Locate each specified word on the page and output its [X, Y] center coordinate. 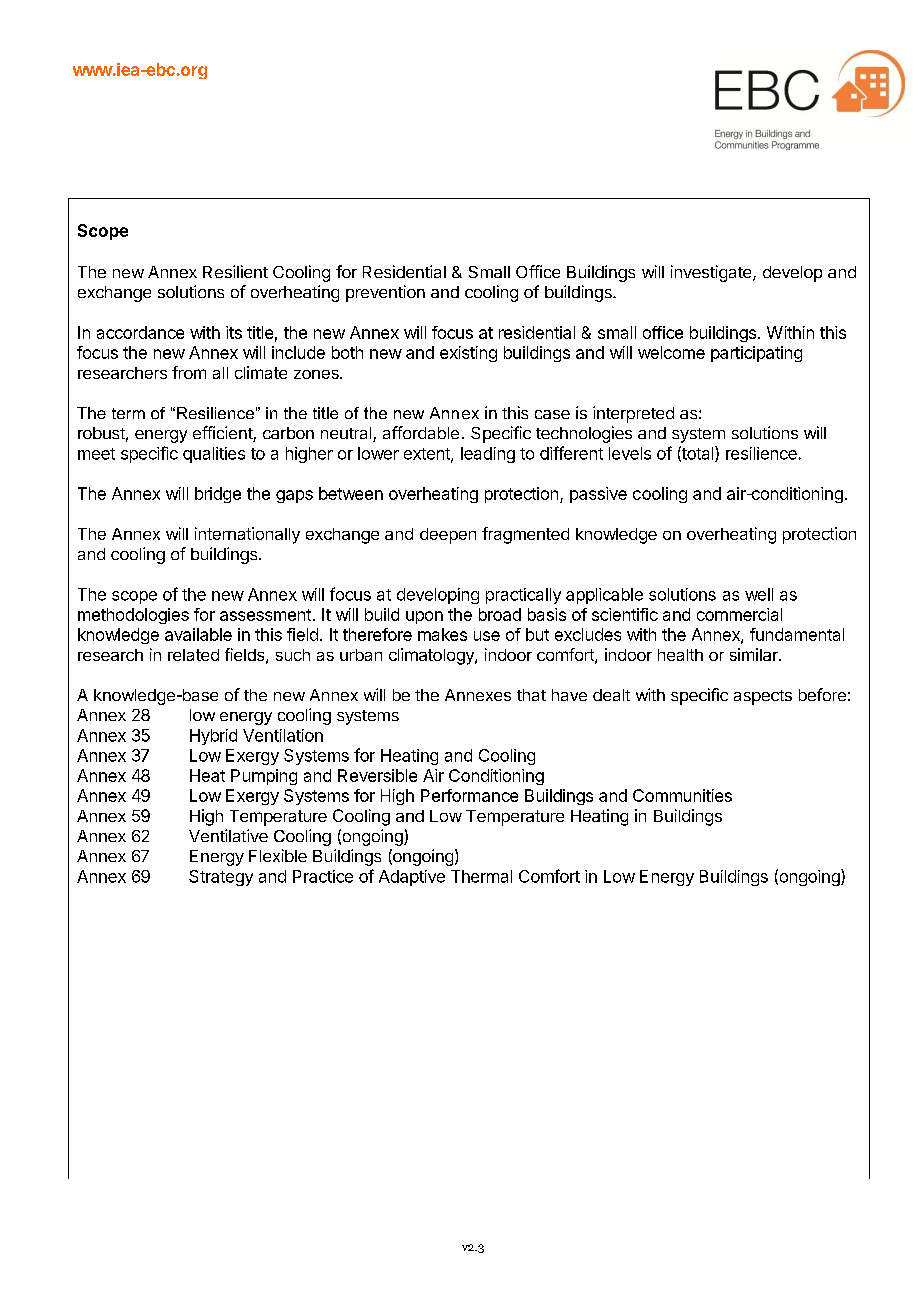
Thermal [481, 876]
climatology [432, 656]
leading [488, 455]
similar [755, 654]
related [193, 655]
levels [630, 453]
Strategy [221, 878]
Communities [682, 795]
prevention [385, 293]
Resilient [235, 271]
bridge [218, 495]
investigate [712, 273]
